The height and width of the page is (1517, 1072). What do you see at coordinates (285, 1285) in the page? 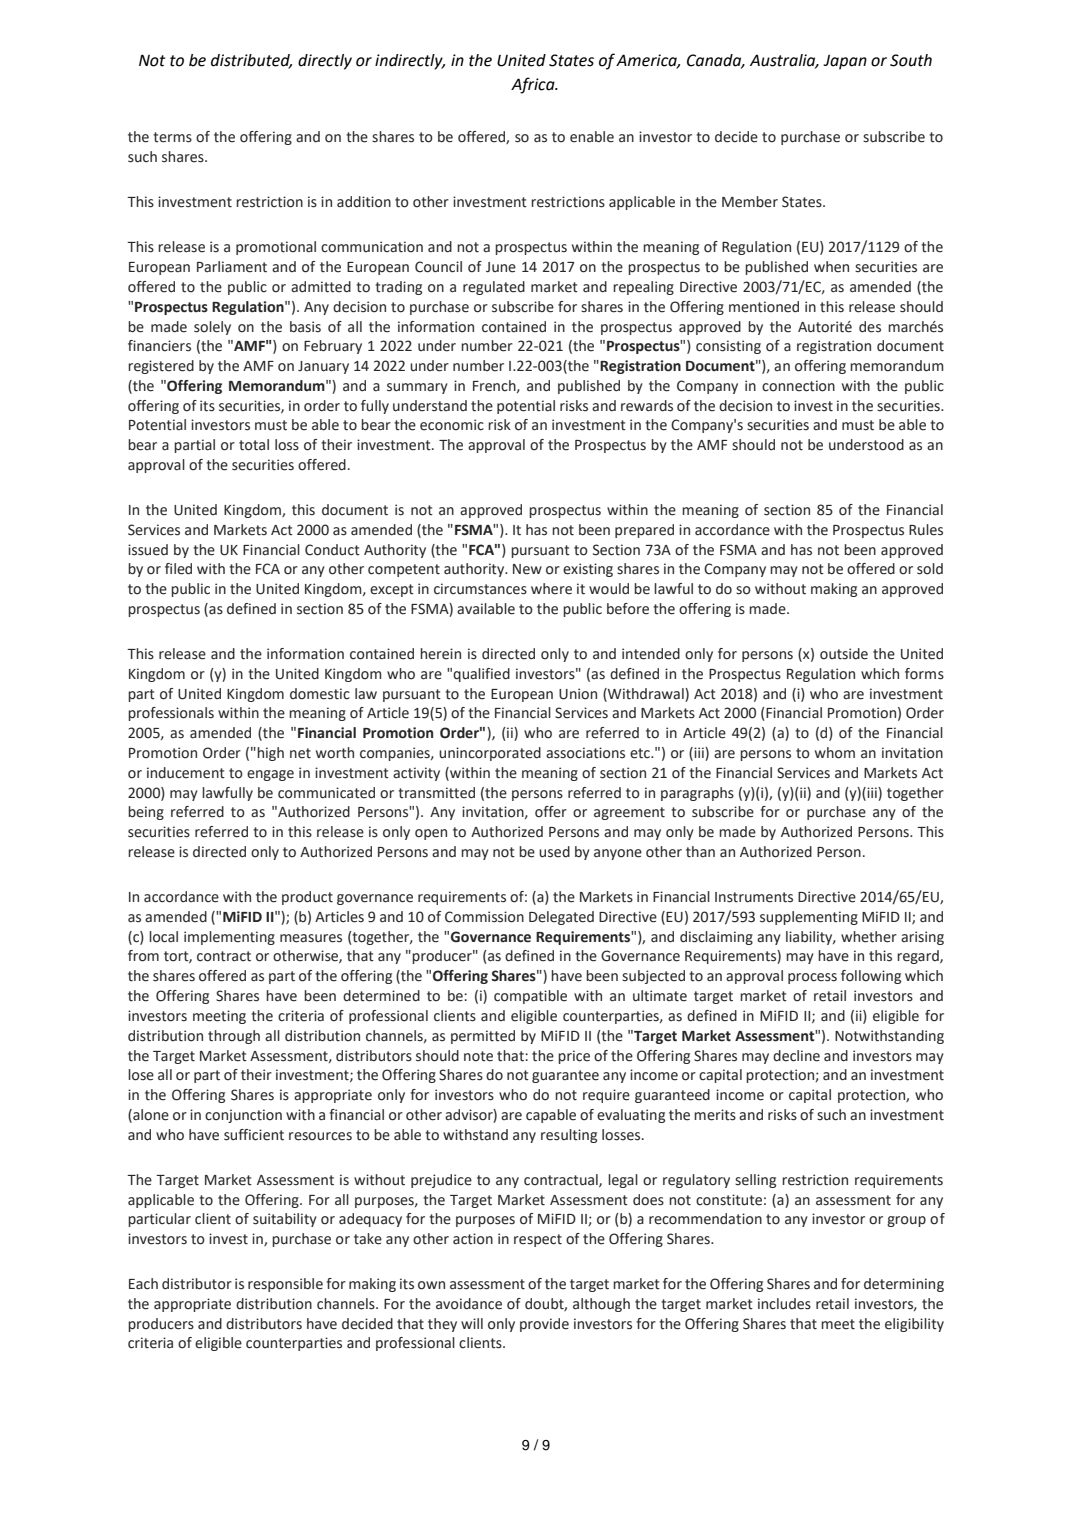
I see `responsible` at bounding box center [285, 1285].
